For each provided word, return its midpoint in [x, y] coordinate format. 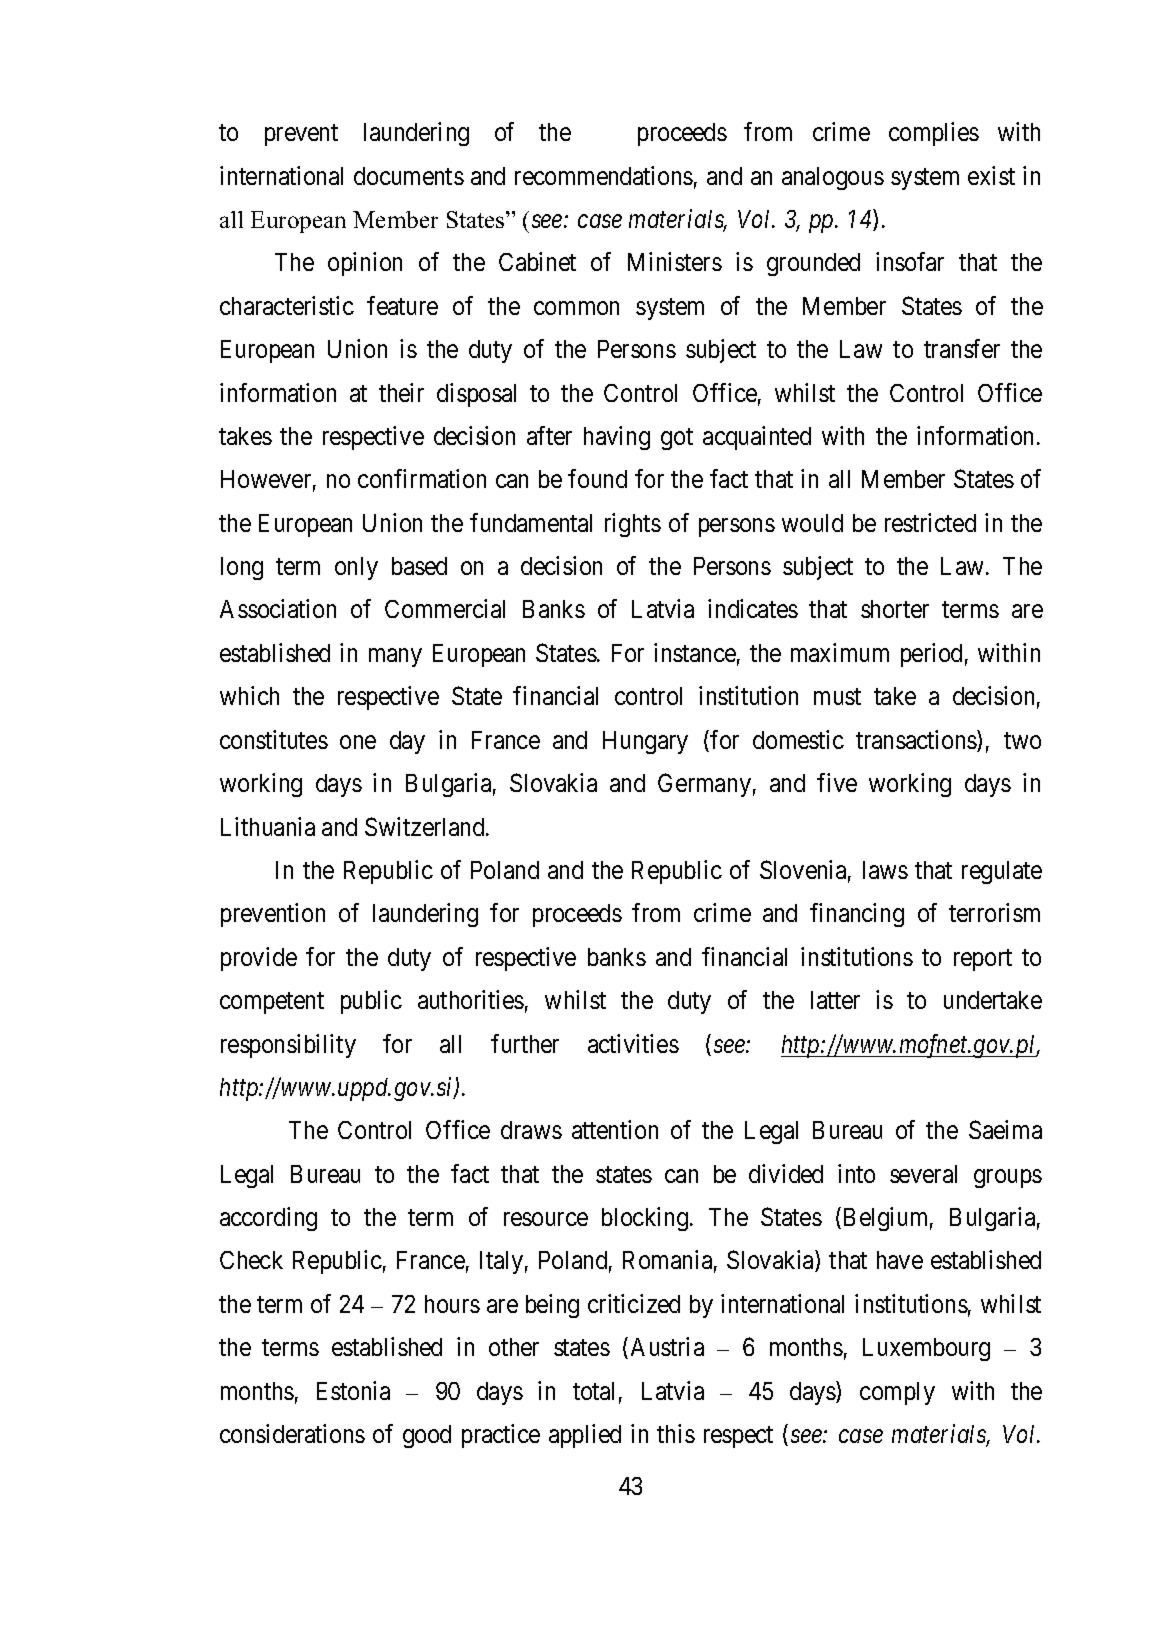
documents [409, 176]
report [983, 960]
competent [272, 1003]
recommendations [604, 175]
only [356, 568]
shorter [895, 609]
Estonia [353, 1390]
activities [633, 1043]
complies [934, 134]
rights [633, 525]
